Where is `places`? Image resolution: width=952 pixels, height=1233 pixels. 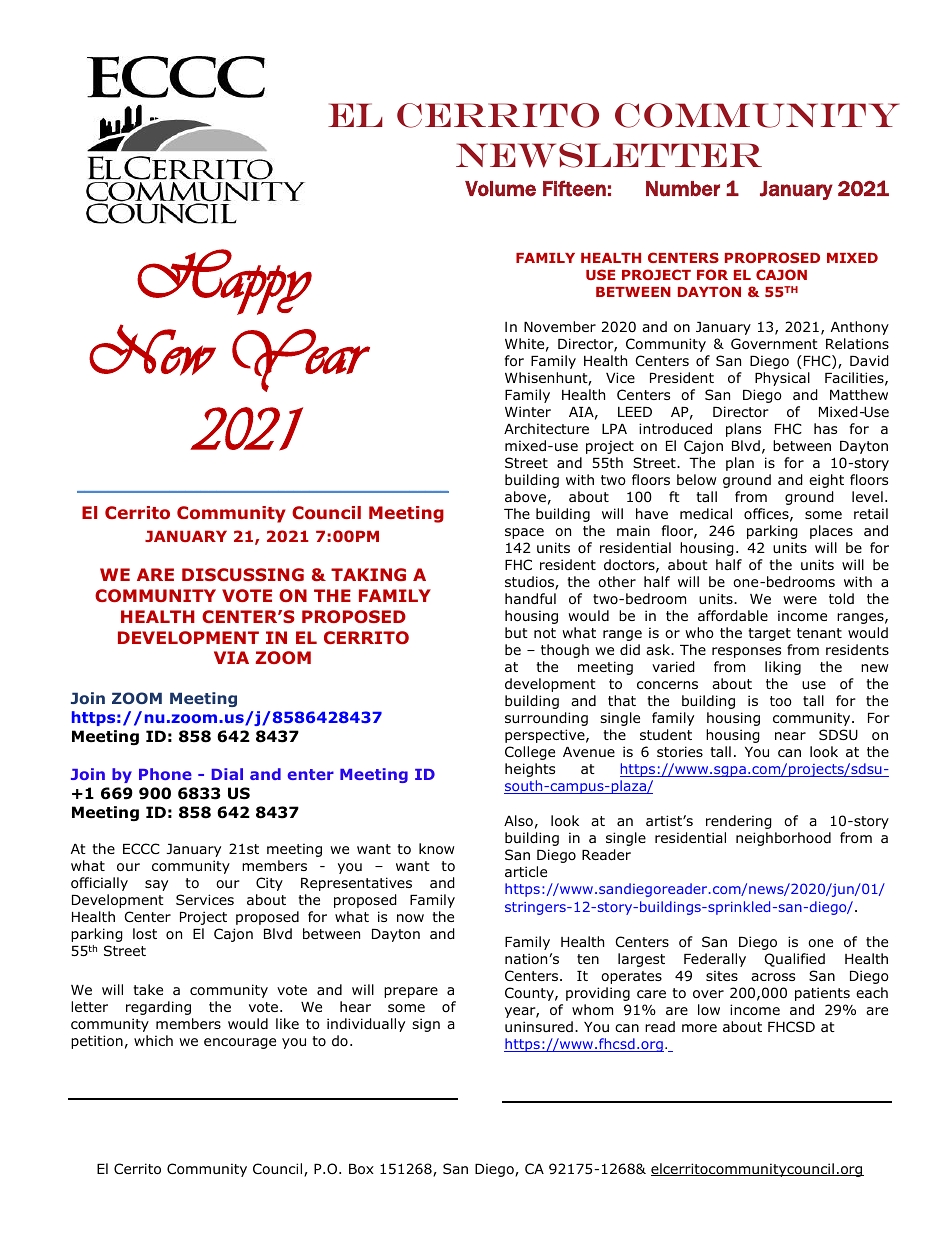 places is located at coordinates (831, 532).
